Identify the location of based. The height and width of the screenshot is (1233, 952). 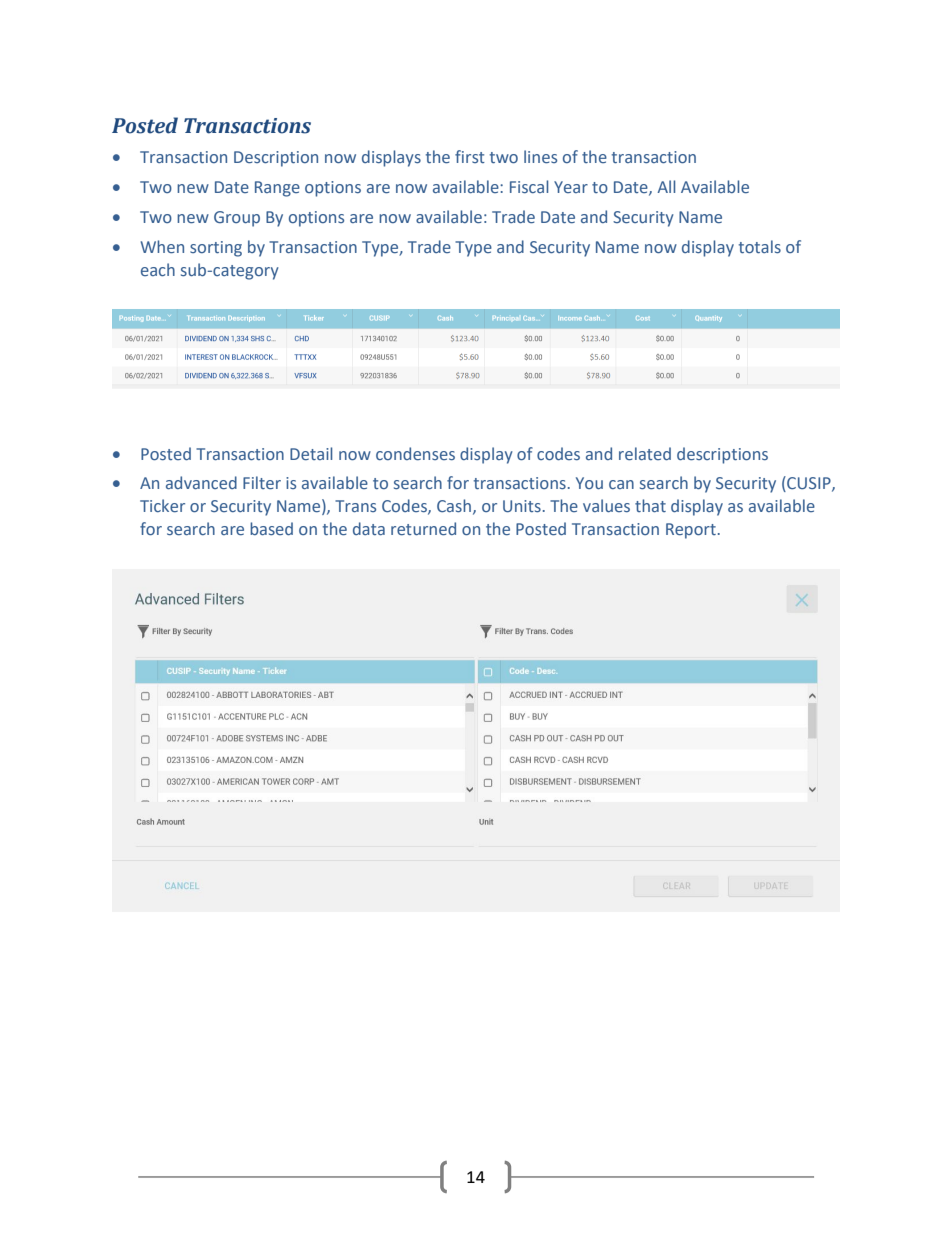
(271, 528).
